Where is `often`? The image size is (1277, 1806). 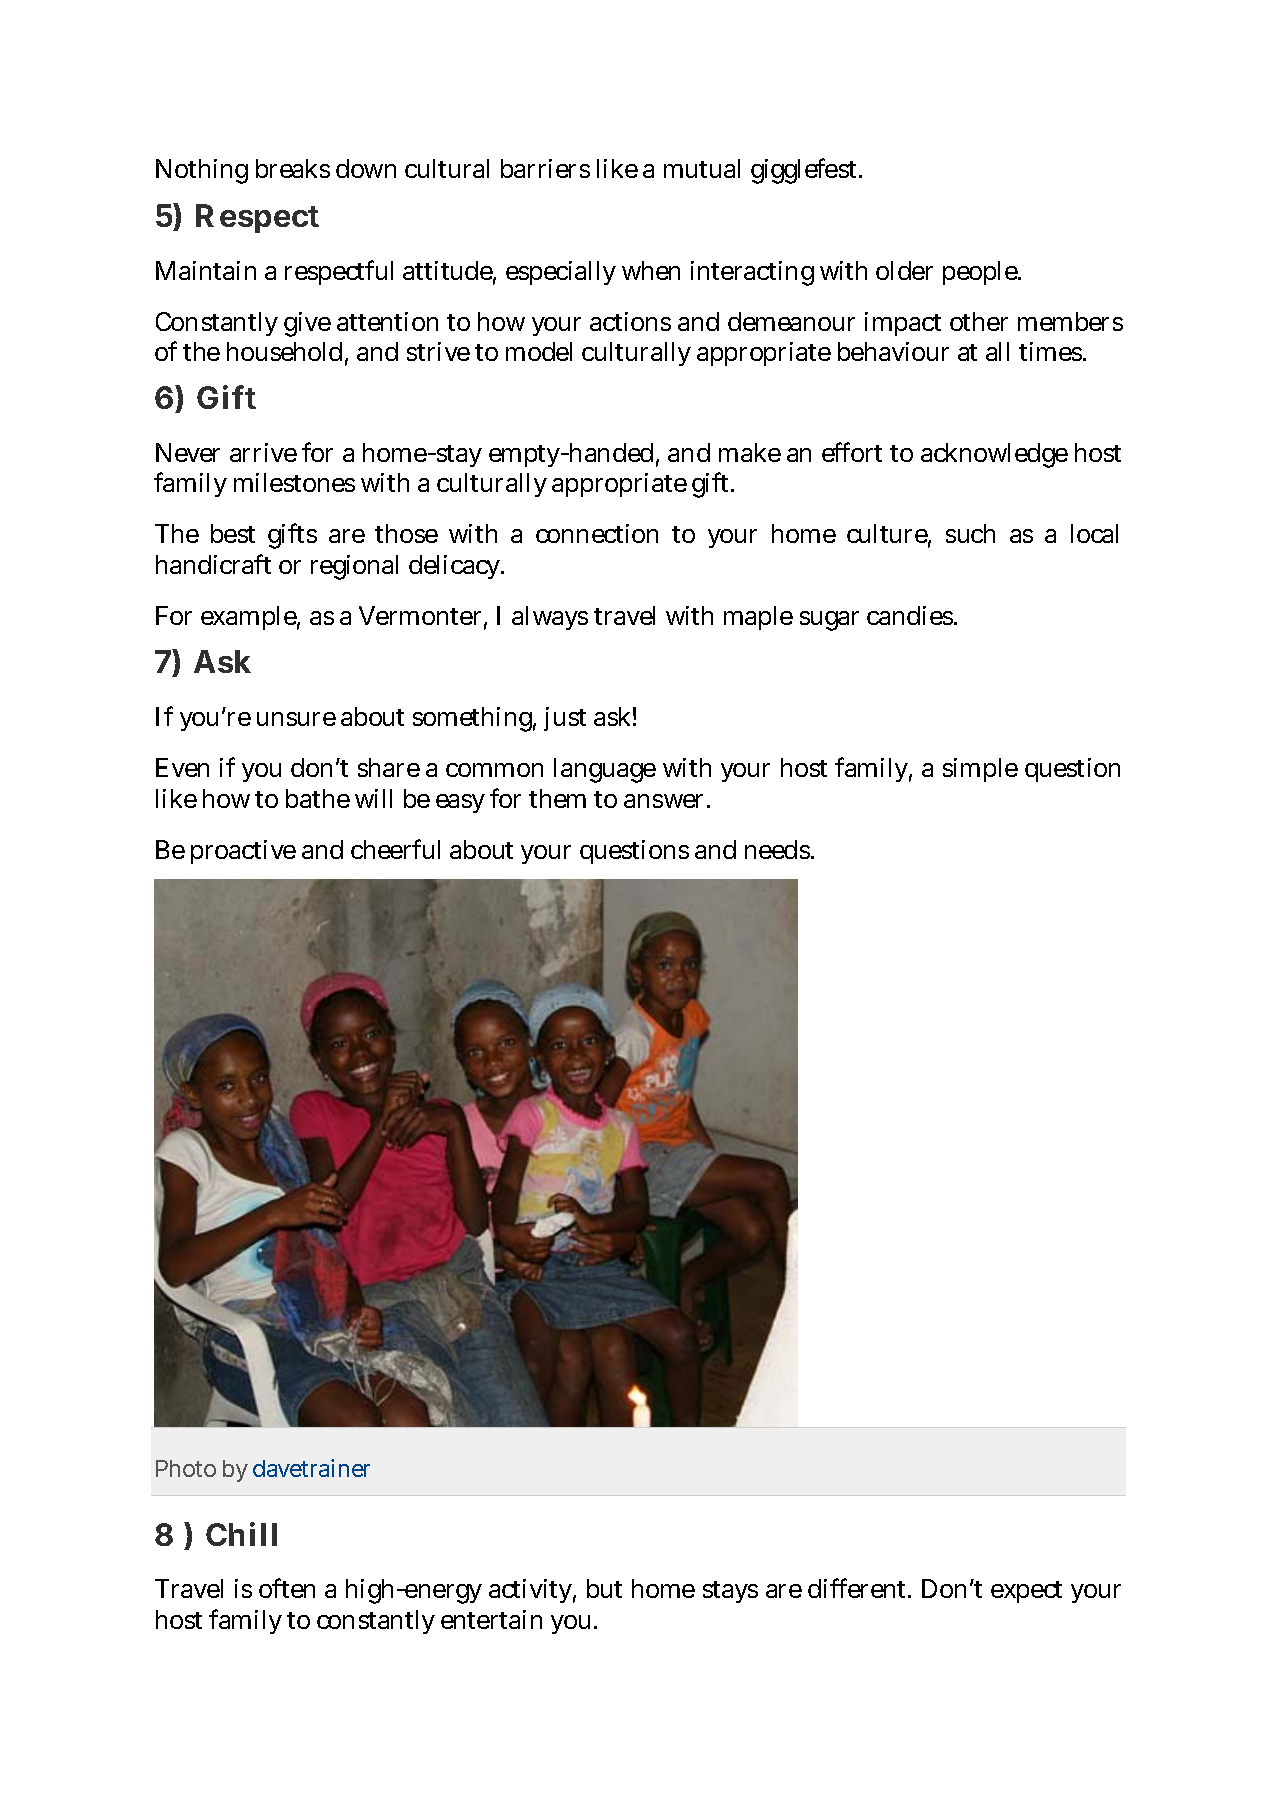
often is located at coordinates (287, 1588).
